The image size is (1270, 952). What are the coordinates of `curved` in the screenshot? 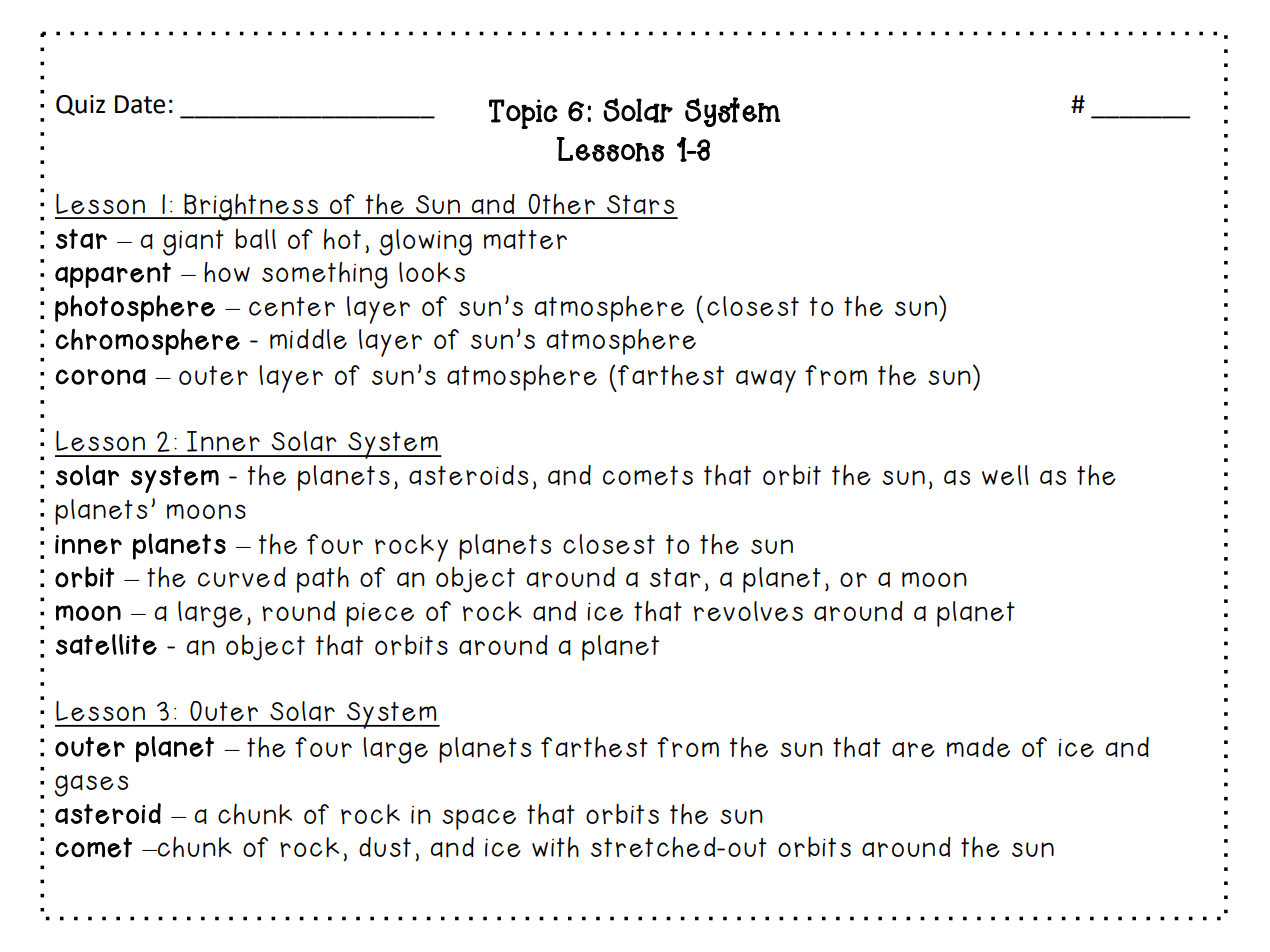 It's located at (242, 577).
